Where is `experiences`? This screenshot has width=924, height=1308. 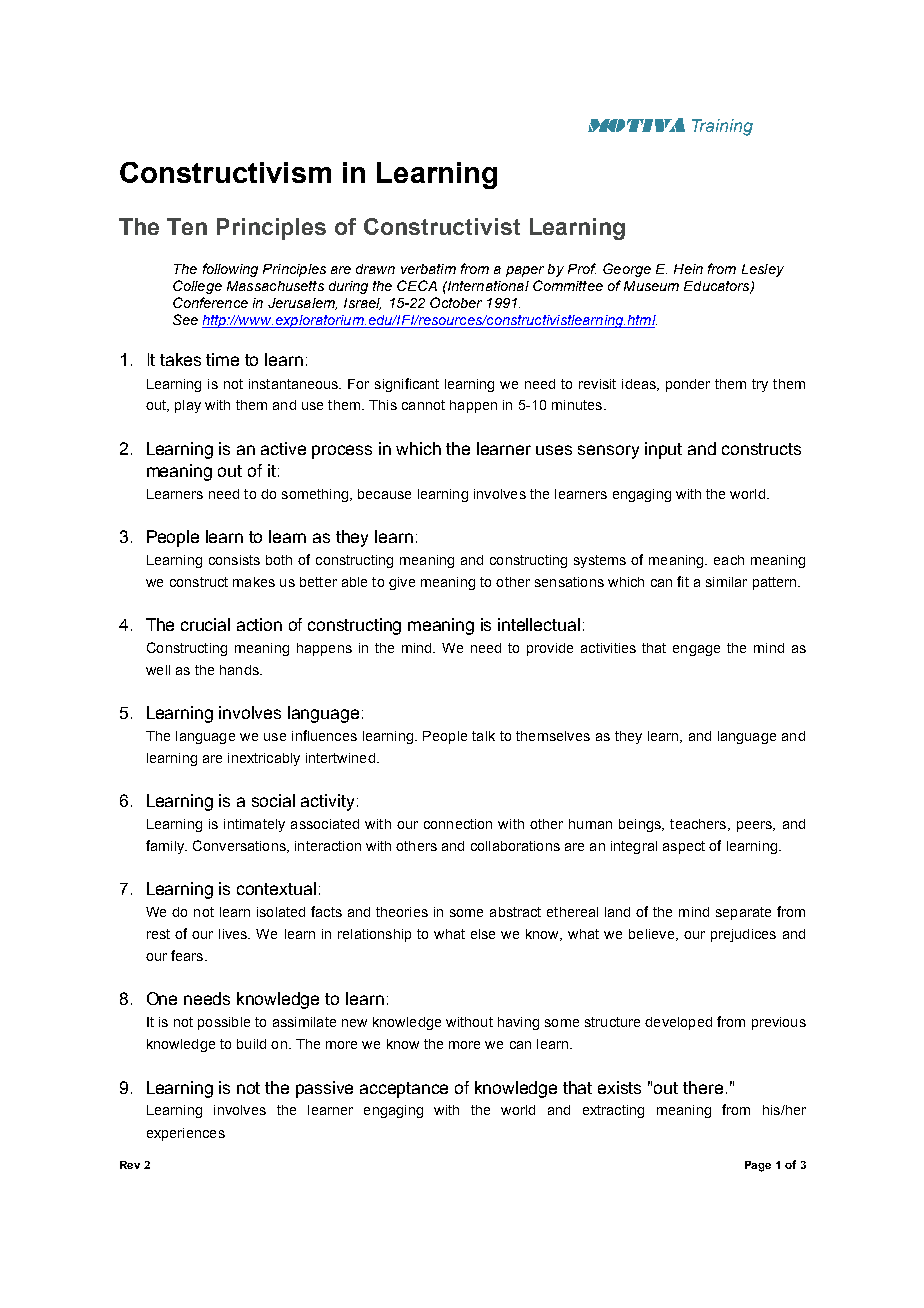 experiences is located at coordinates (186, 1134).
